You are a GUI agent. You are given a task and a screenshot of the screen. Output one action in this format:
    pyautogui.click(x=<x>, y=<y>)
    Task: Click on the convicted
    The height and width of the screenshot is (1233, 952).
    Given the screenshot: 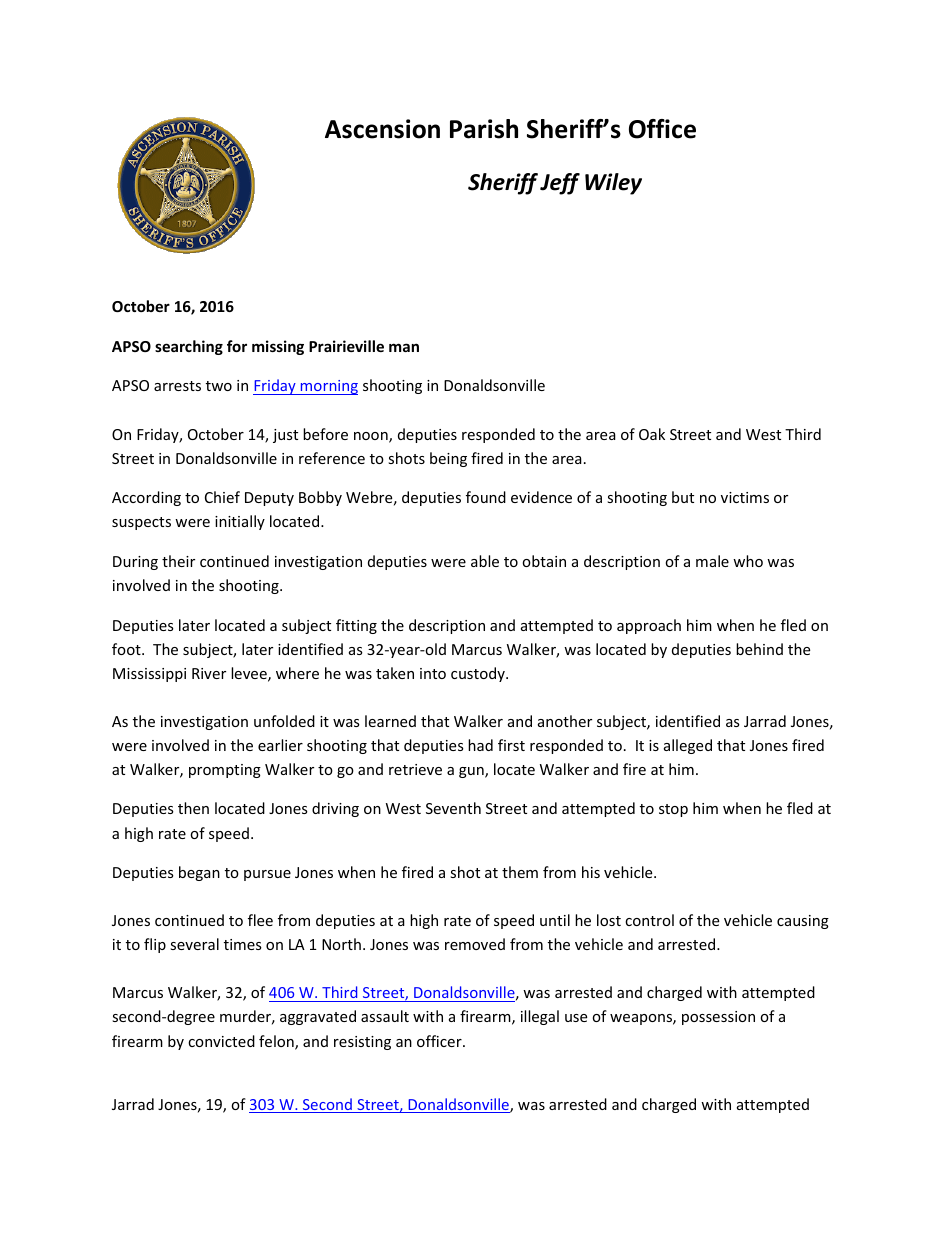 What is the action you would take?
    pyautogui.click(x=221, y=1041)
